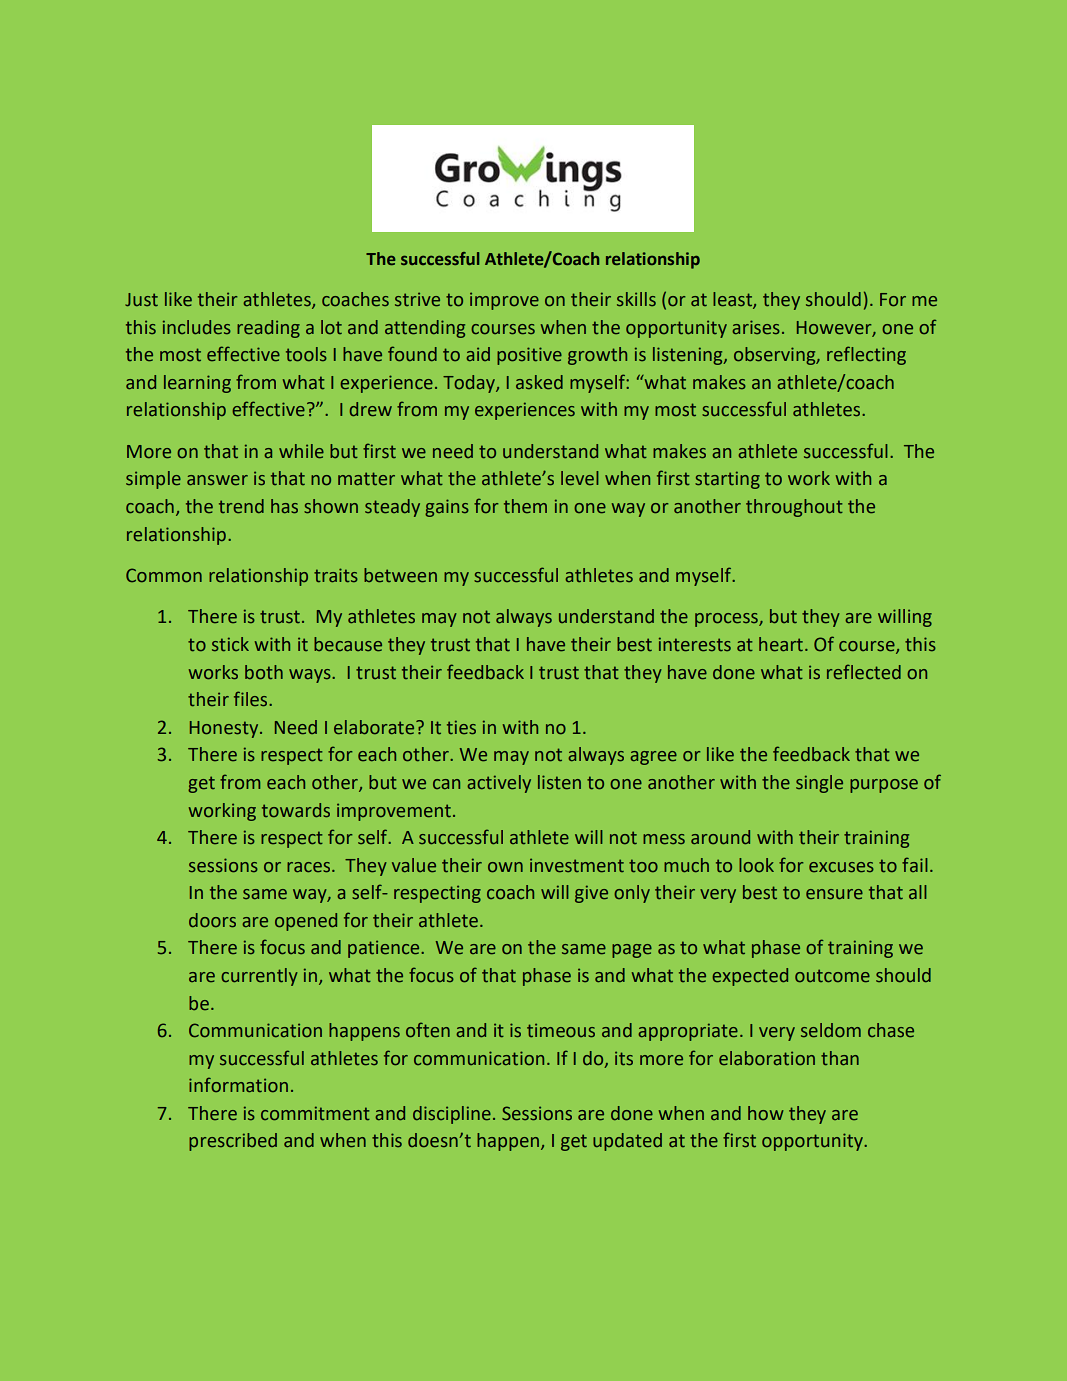 This document has width=1067, height=1381. I want to click on throughout, so click(794, 508).
